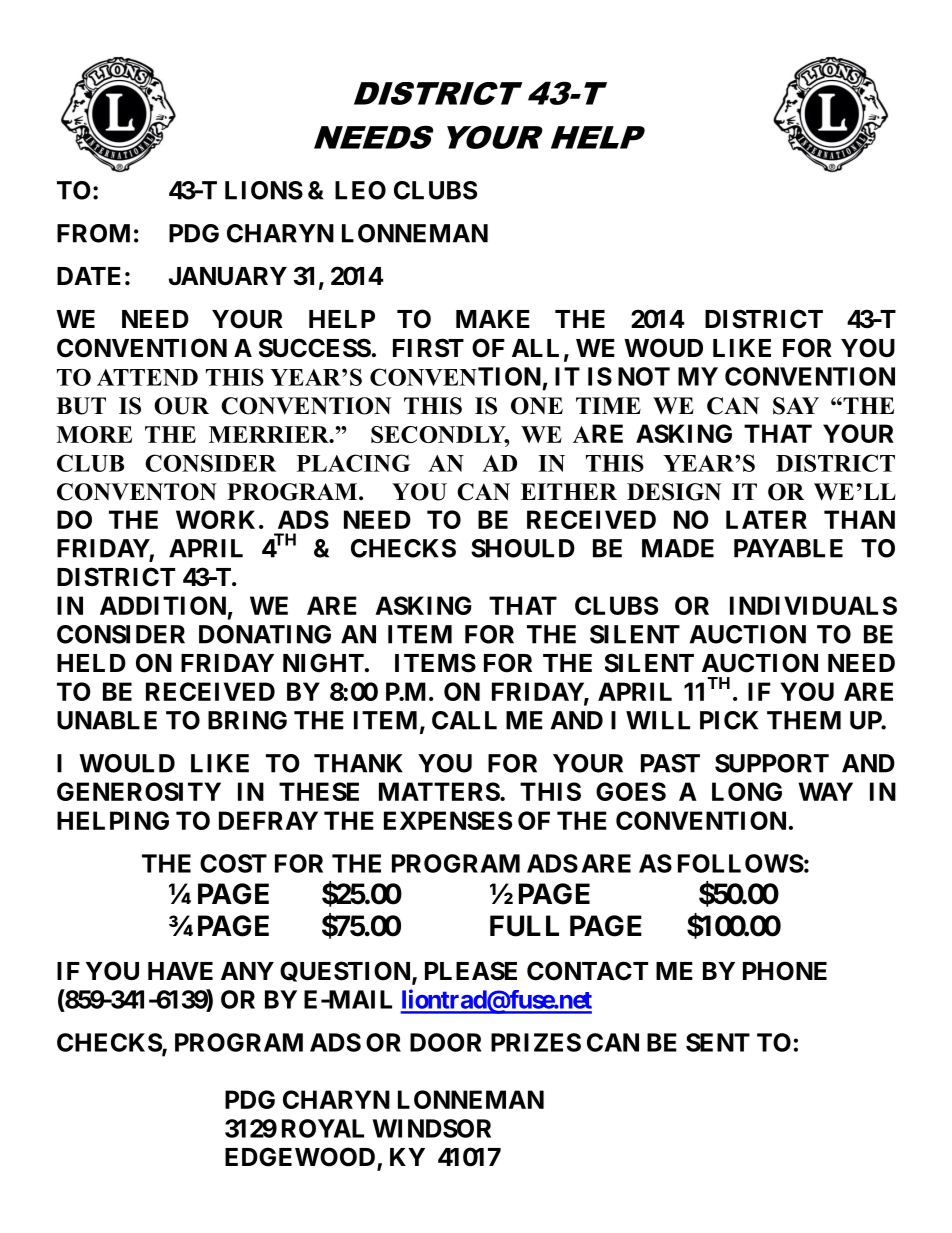 The width and height of the document is (952, 1233). I want to click on ROYAL, so click(323, 1128).
